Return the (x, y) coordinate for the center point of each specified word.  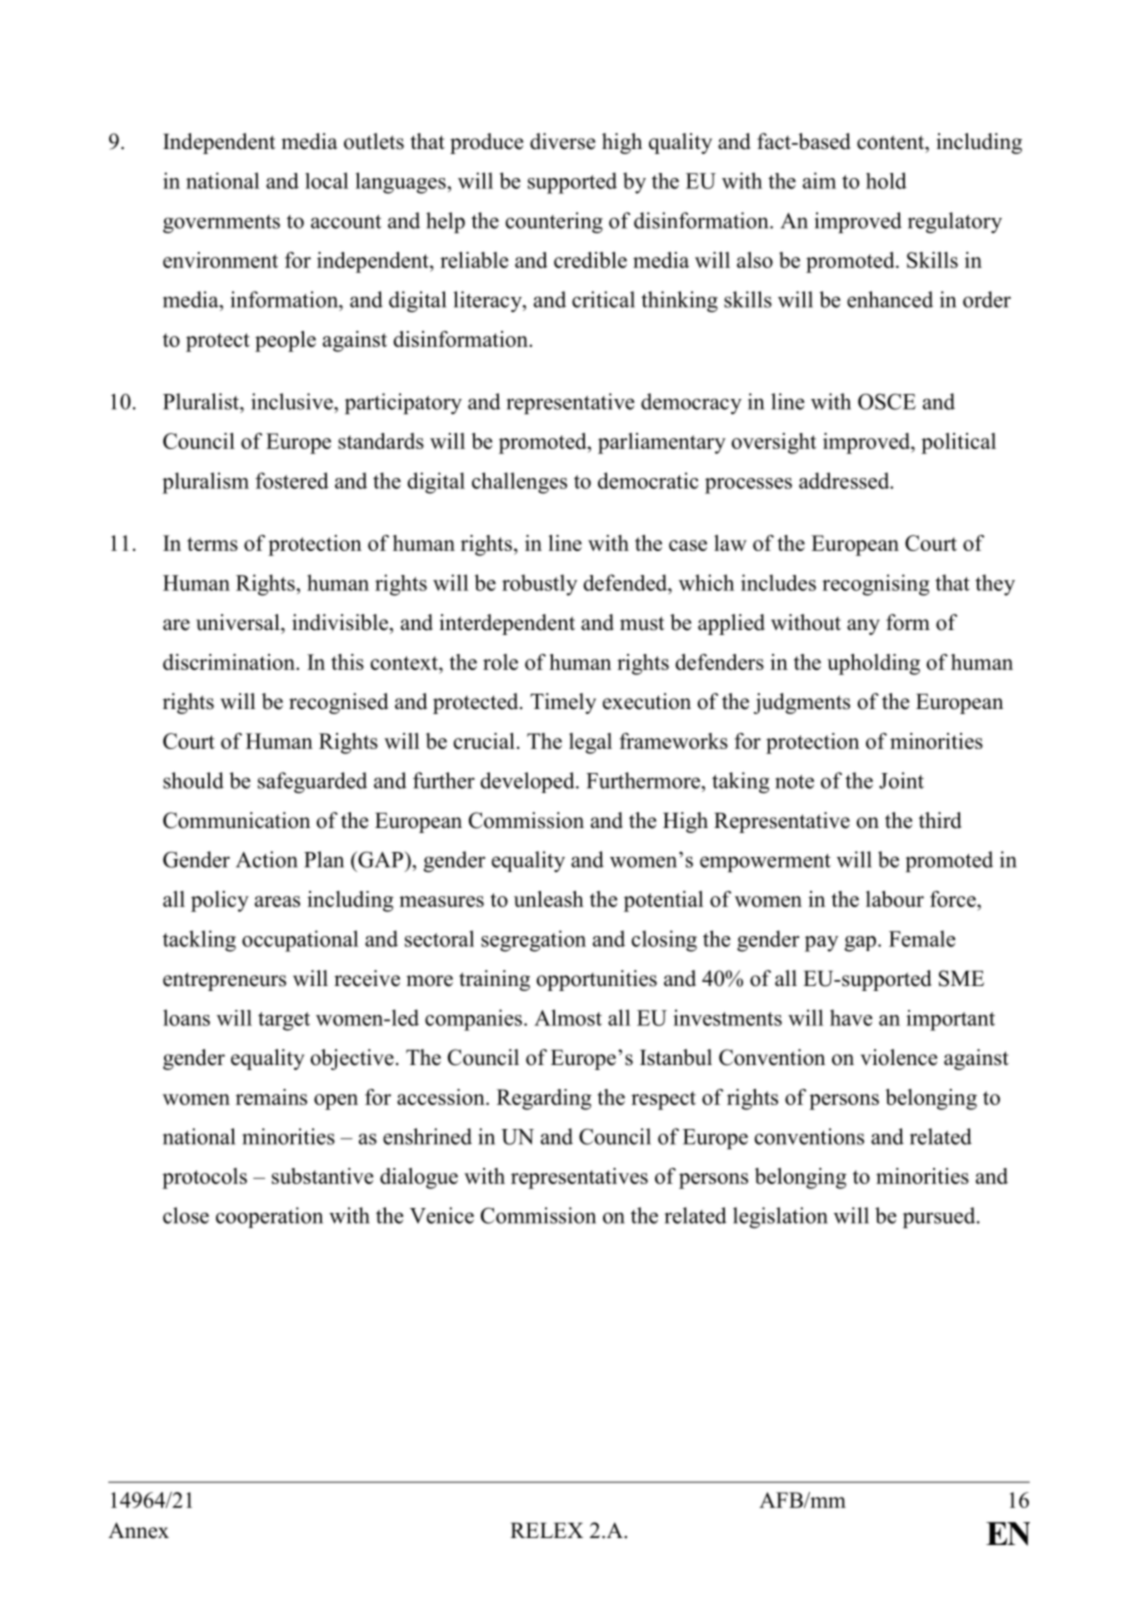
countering (554, 222)
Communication (236, 820)
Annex (138, 1530)
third (940, 820)
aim (819, 180)
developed (528, 782)
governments (221, 224)
